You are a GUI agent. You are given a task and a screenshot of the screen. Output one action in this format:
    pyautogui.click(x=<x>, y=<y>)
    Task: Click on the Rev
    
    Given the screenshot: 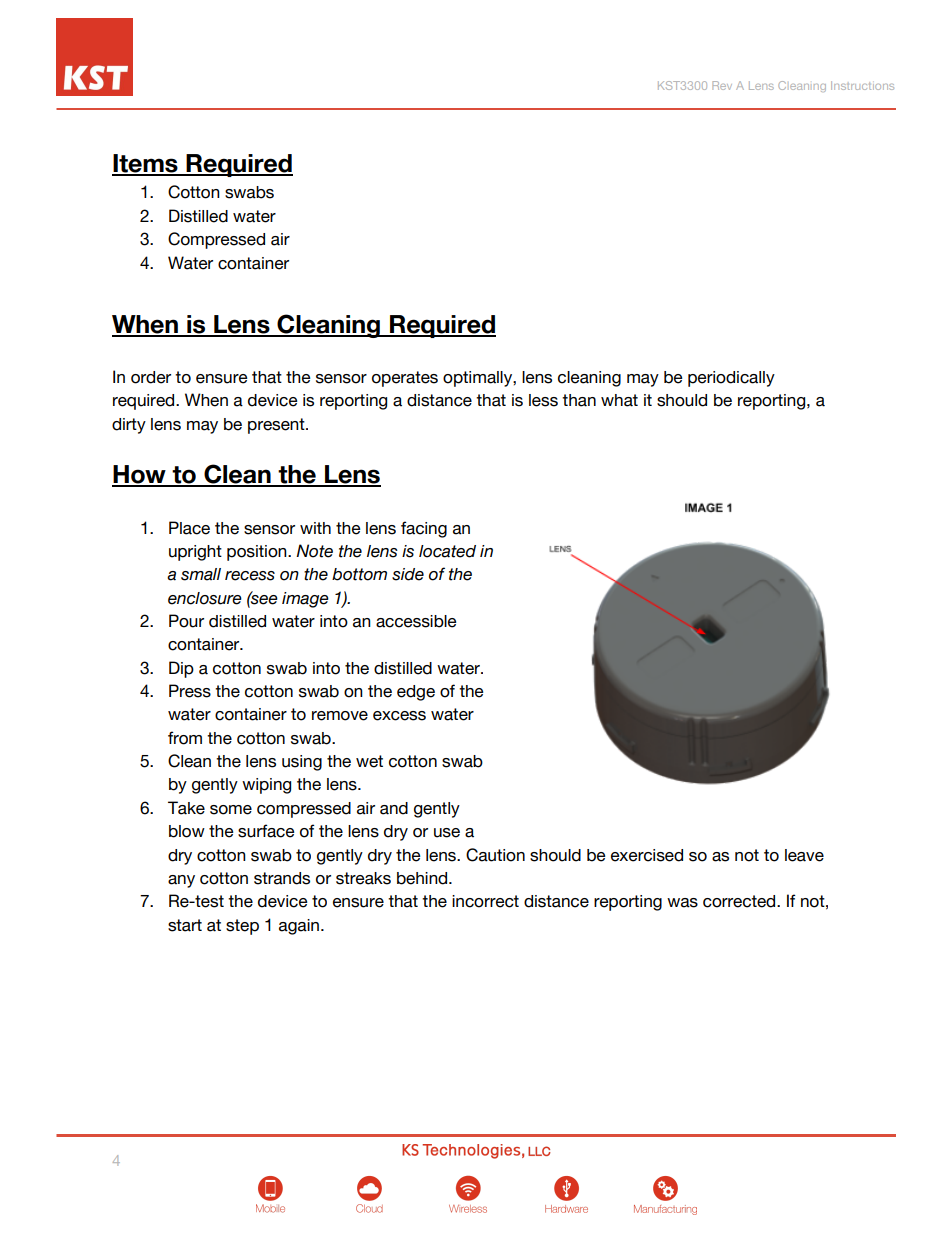 What is the action you would take?
    pyautogui.click(x=722, y=85)
